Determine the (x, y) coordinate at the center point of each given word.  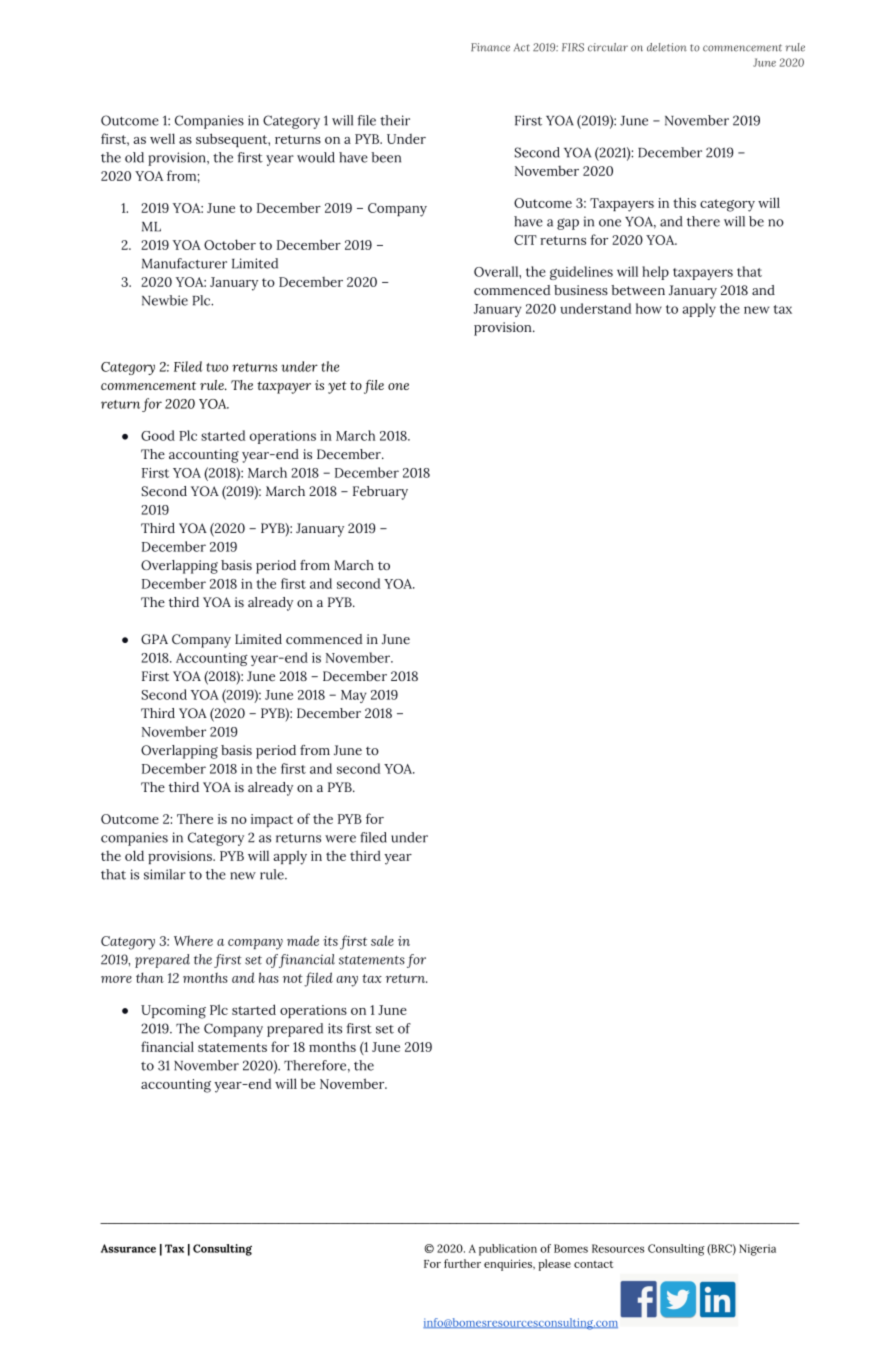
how (649, 308)
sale (382, 940)
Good (158, 435)
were (340, 839)
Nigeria (757, 1250)
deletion (667, 47)
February (380, 493)
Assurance (128, 1248)
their (395, 120)
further (462, 1263)
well (162, 138)
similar (165, 874)
